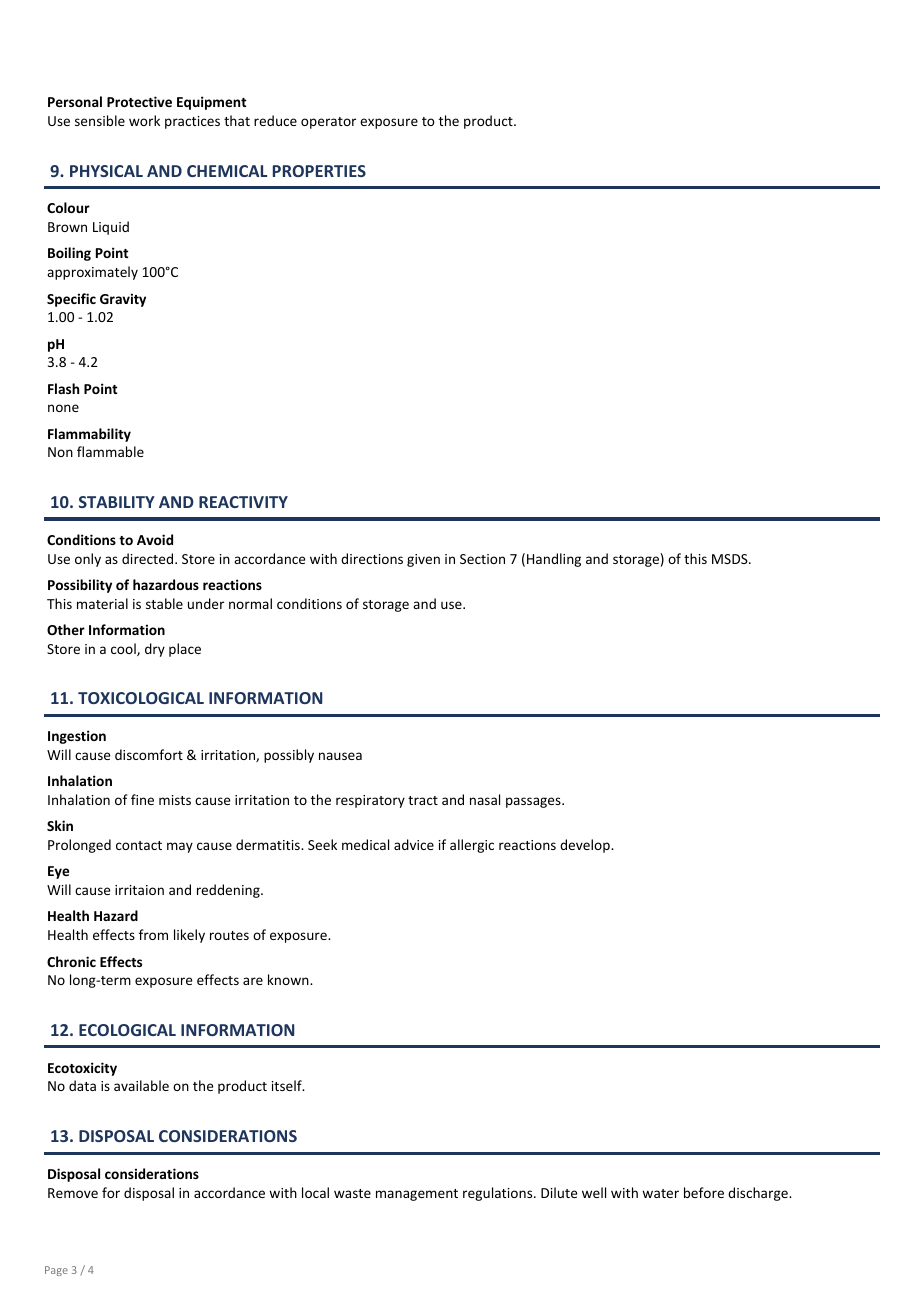  What do you see at coordinates (144, 120) in the document?
I see `work` at bounding box center [144, 120].
